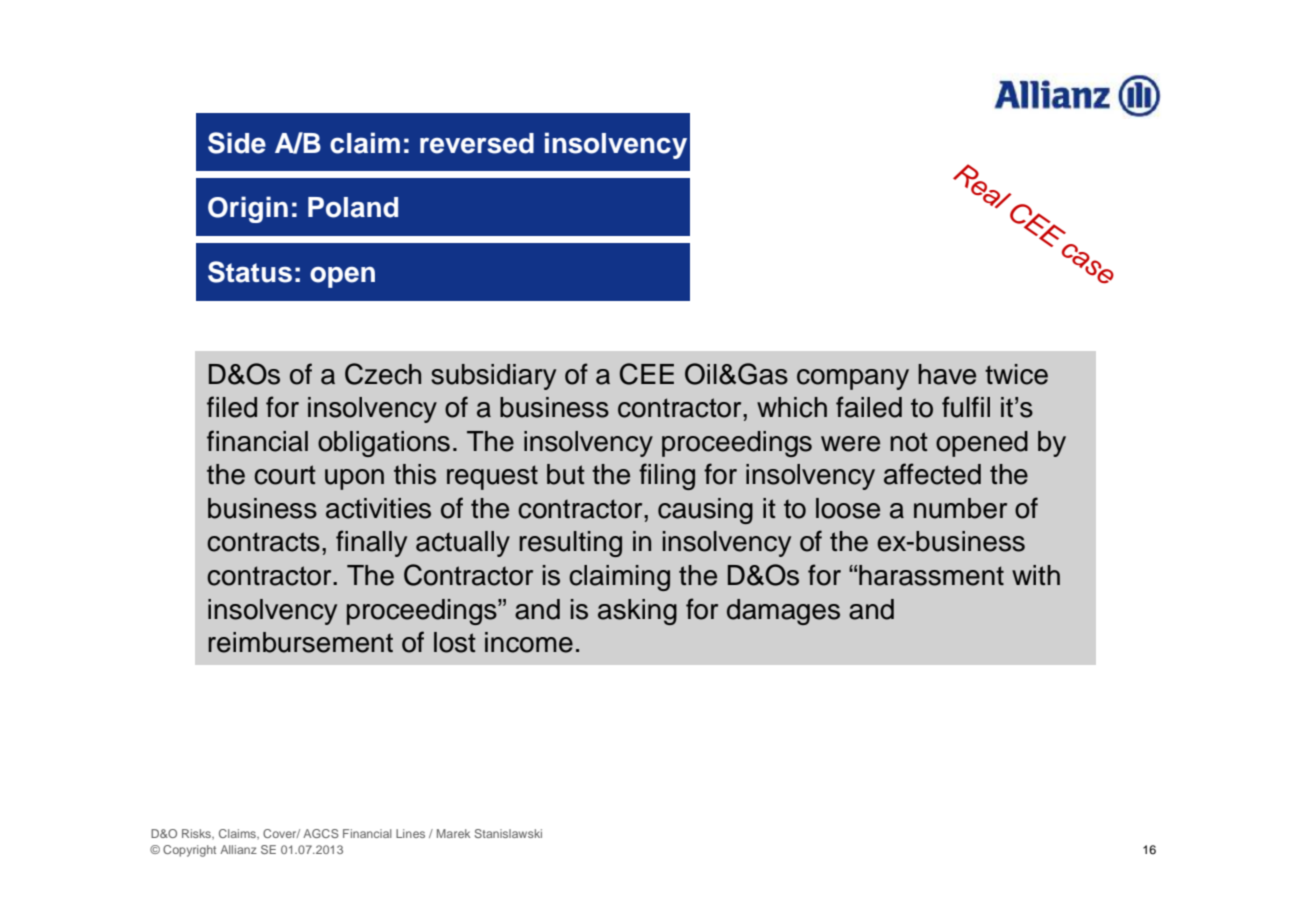 The width and height of the page is (1308, 924). Describe the element at coordinates (477, 143) in the page. I see `reversed` at that location.
